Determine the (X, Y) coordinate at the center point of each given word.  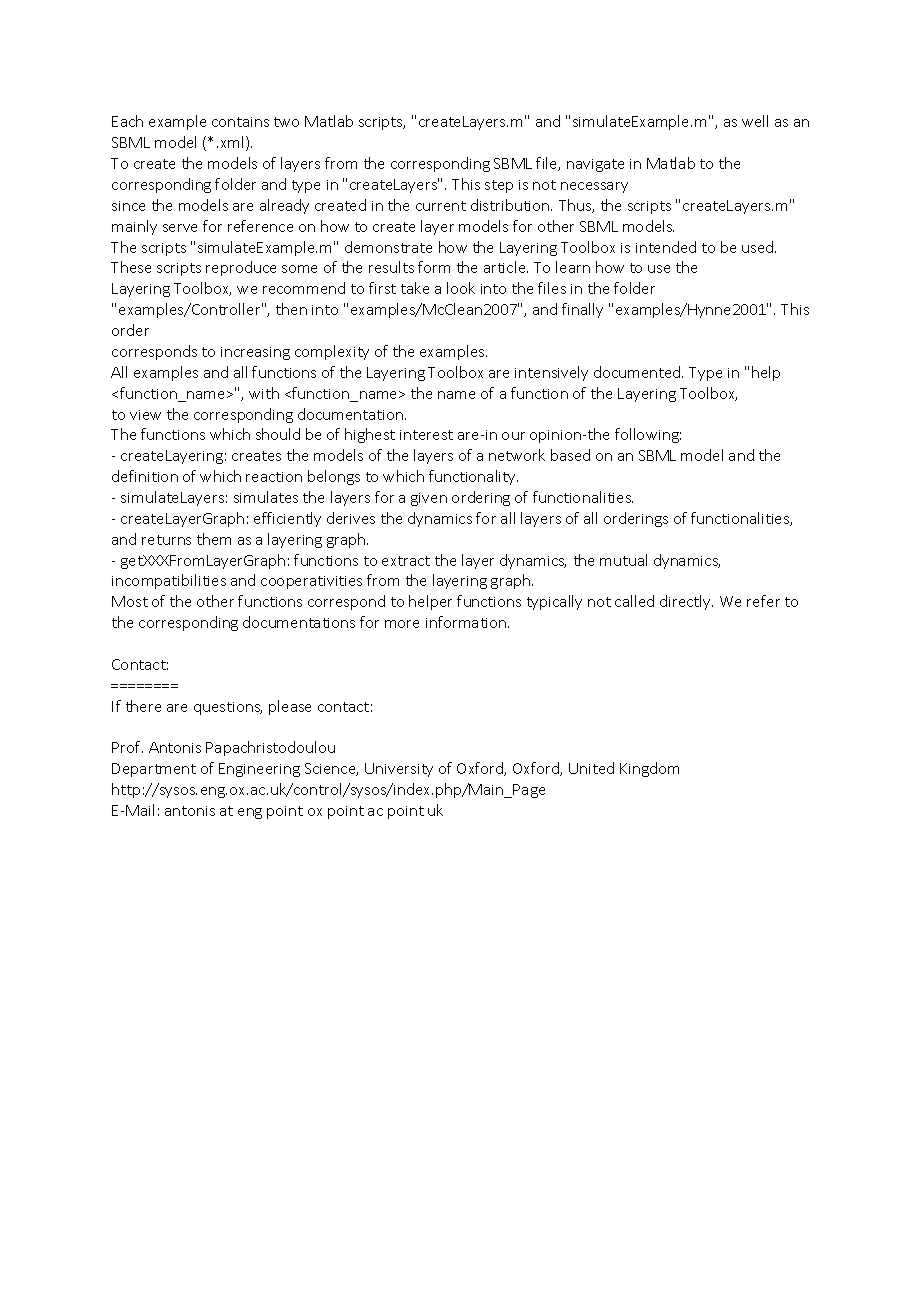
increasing (255, 353)
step (499, 186)
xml (234, 143)
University (399, 770)
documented (638, 372)
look (461, 288)
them (214, 539)
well (755, 121)
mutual (623, 560)
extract (406, 561)
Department (154, 770)
